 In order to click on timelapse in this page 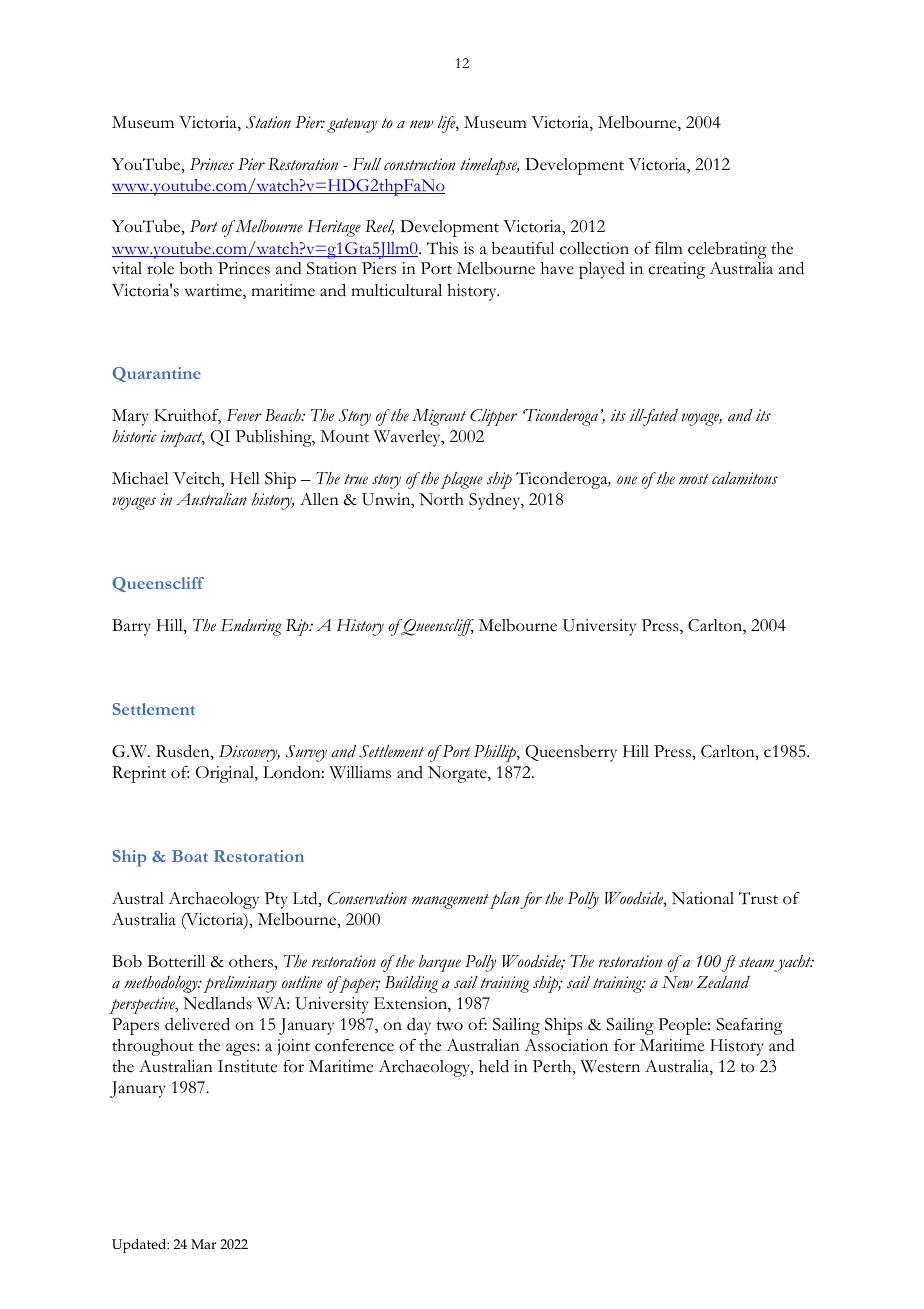, I will do `click(490, 166)`.
